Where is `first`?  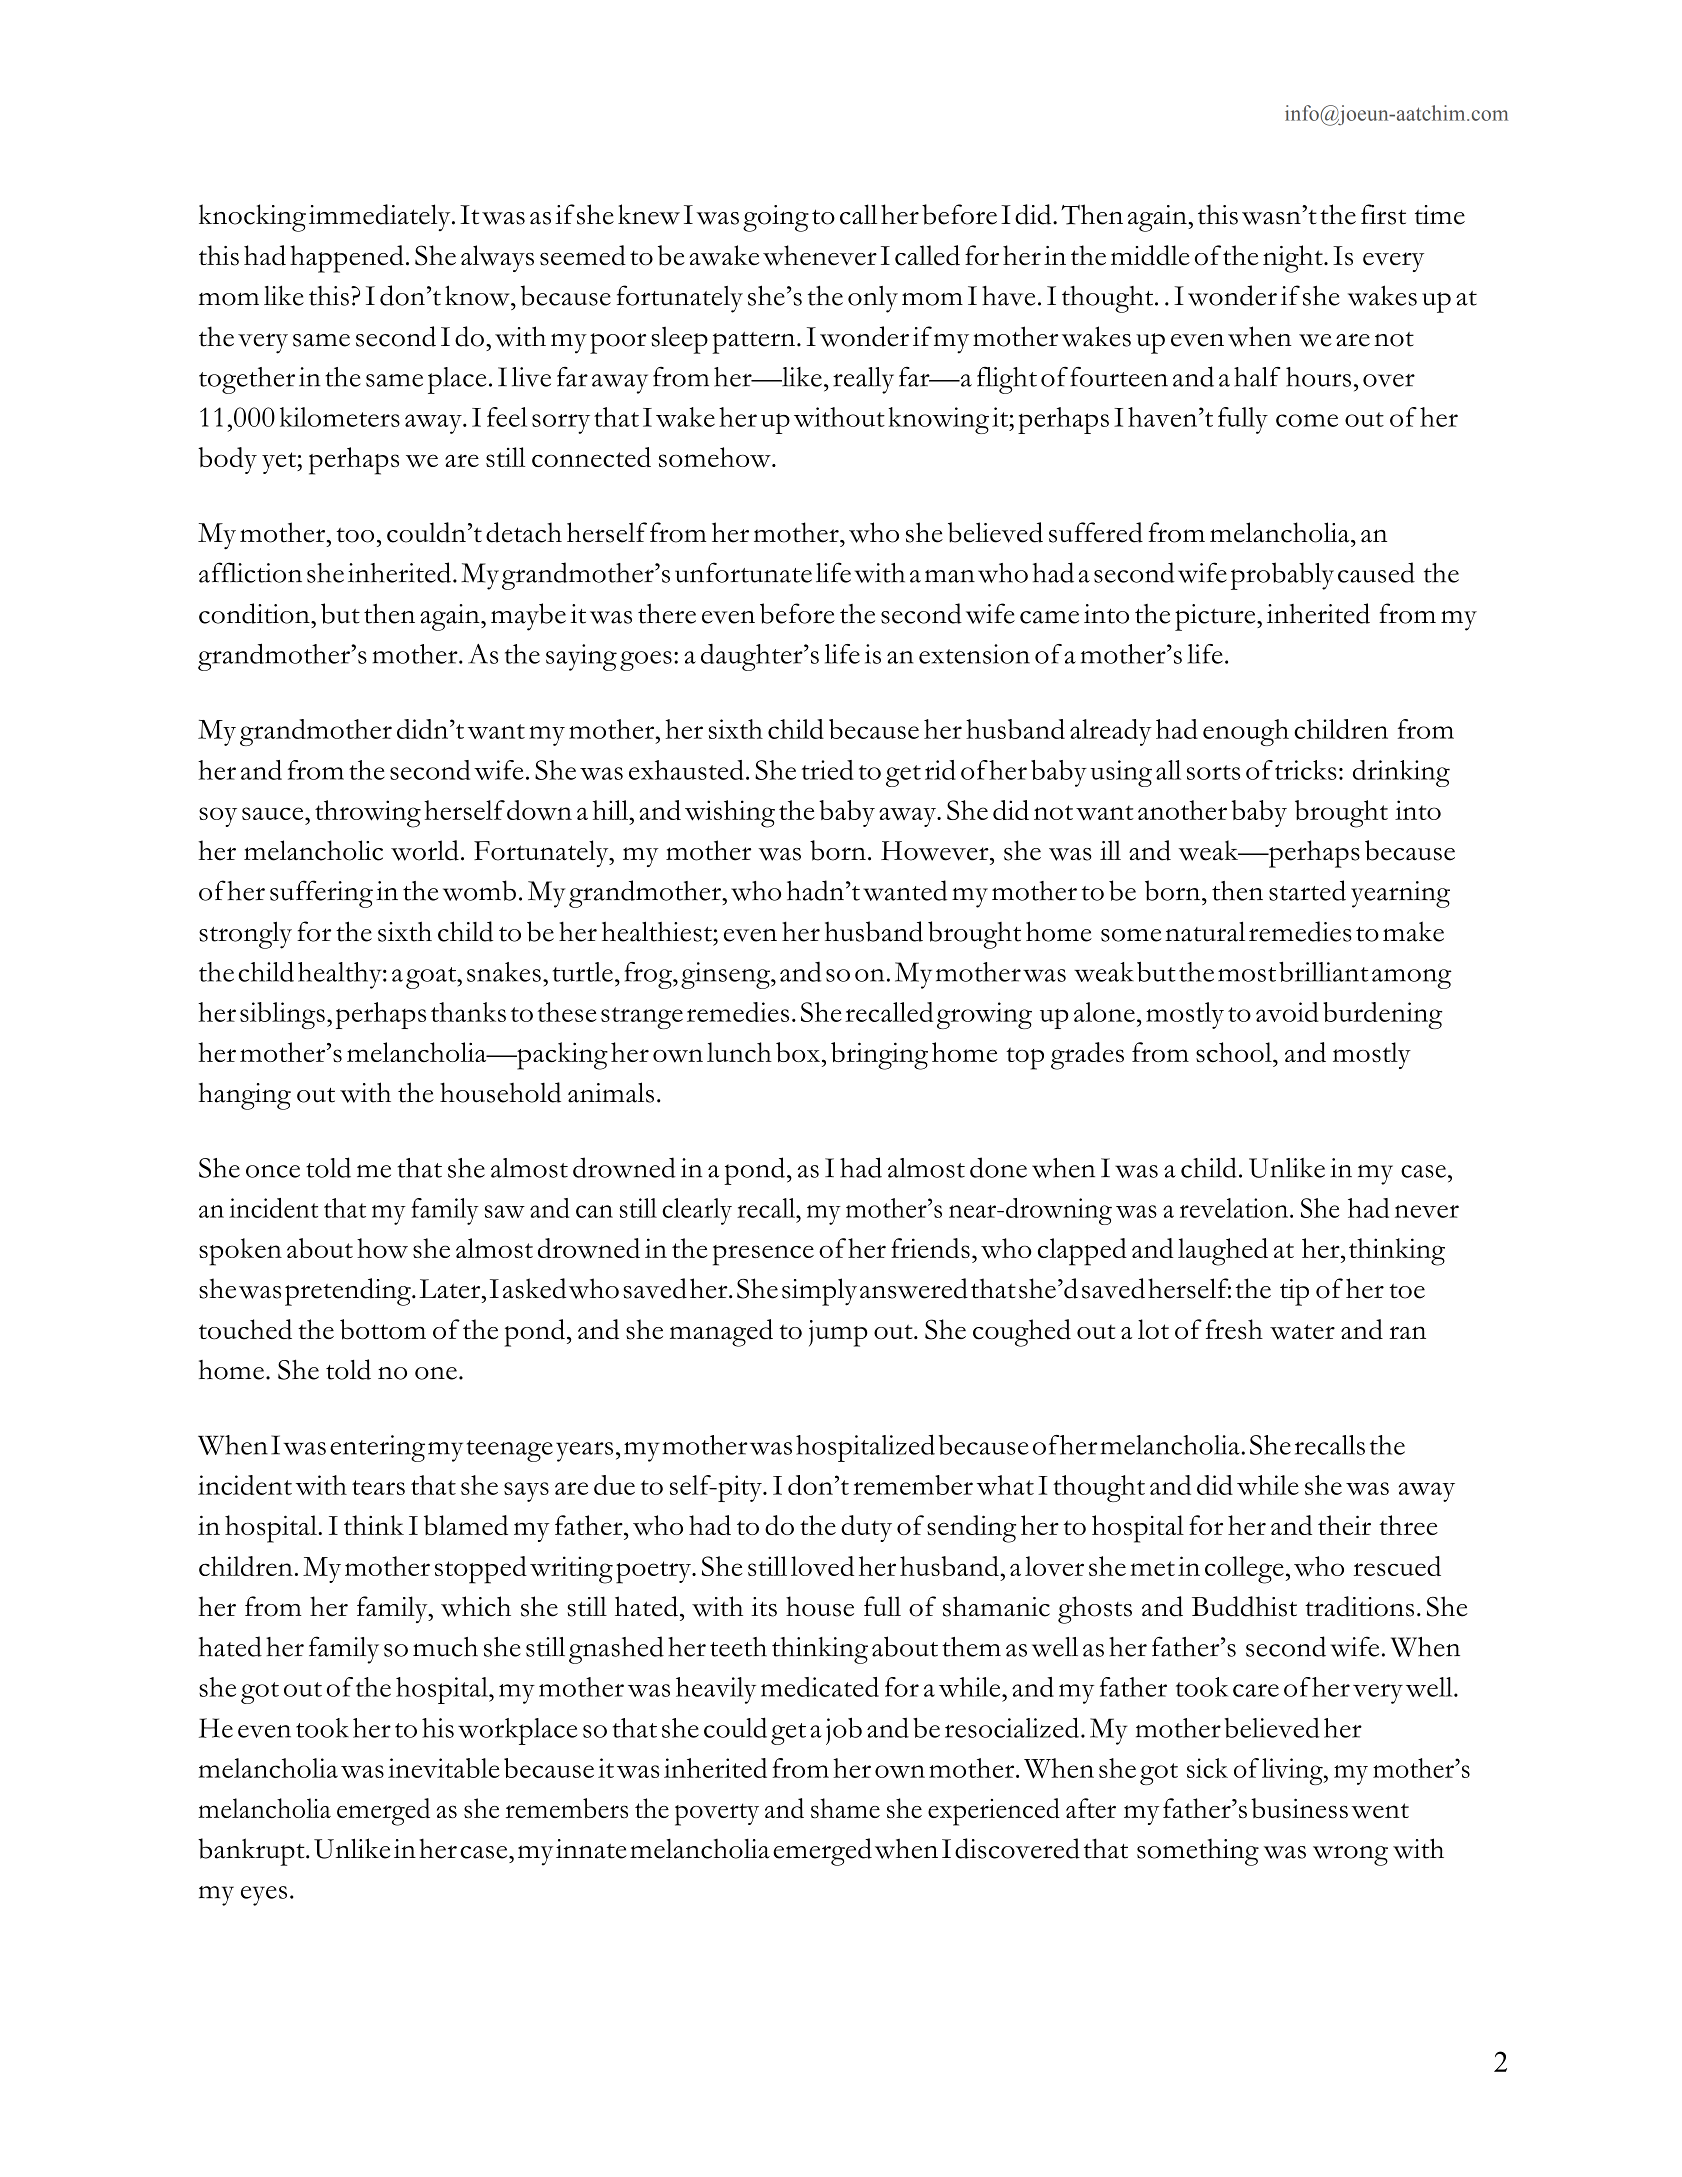
first is located at coordinates (1383, 214).
